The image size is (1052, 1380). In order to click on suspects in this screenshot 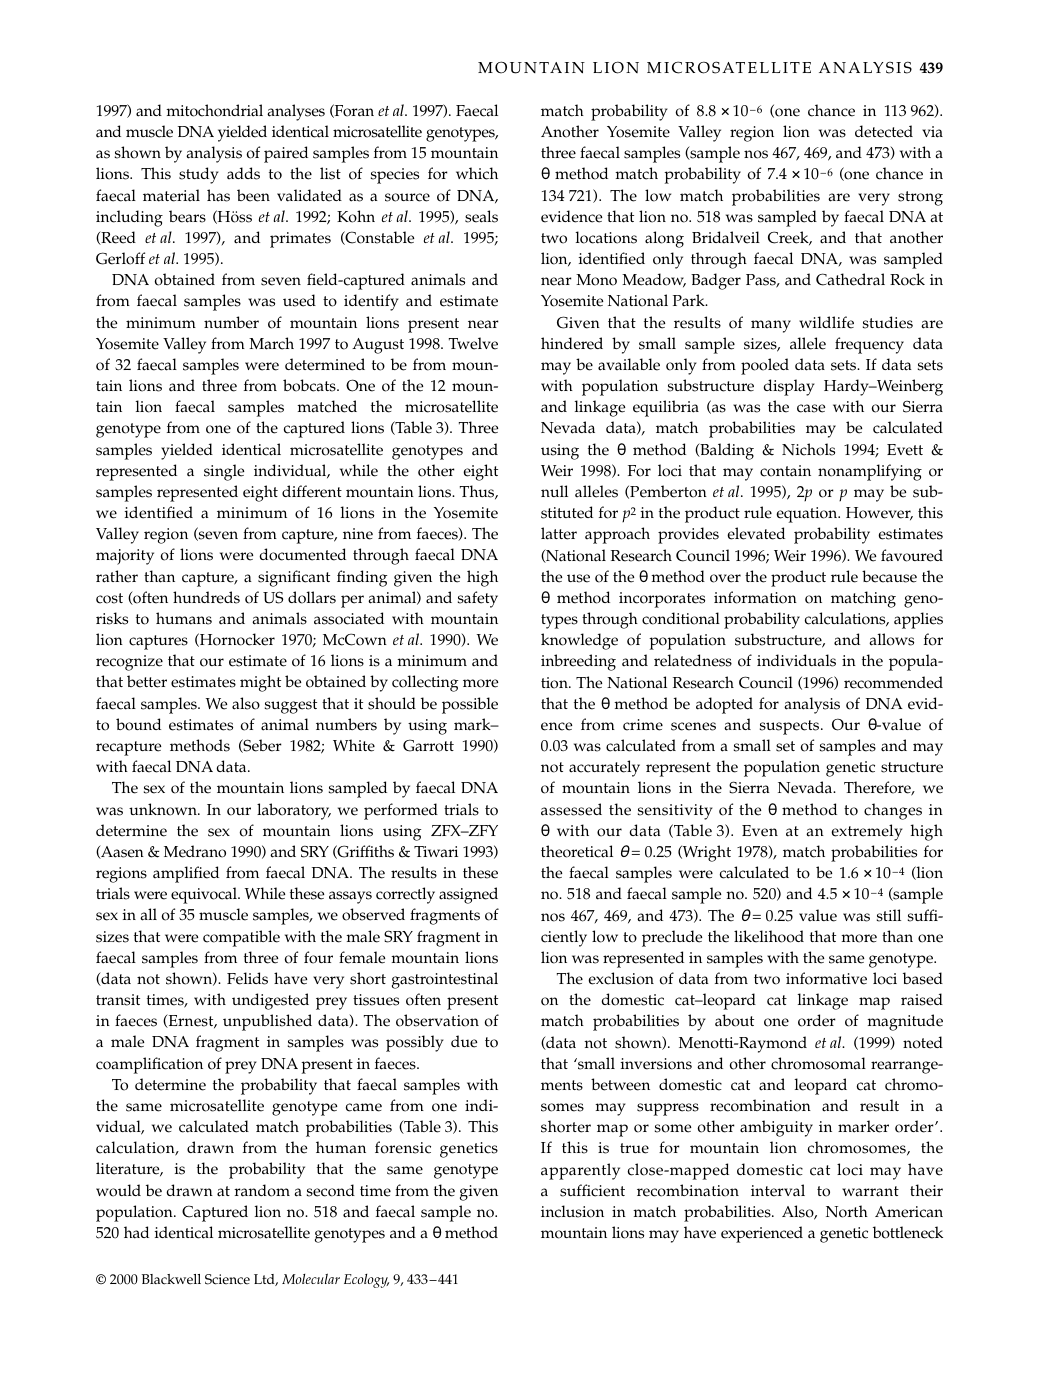, I will do `click(791, 727)`.
